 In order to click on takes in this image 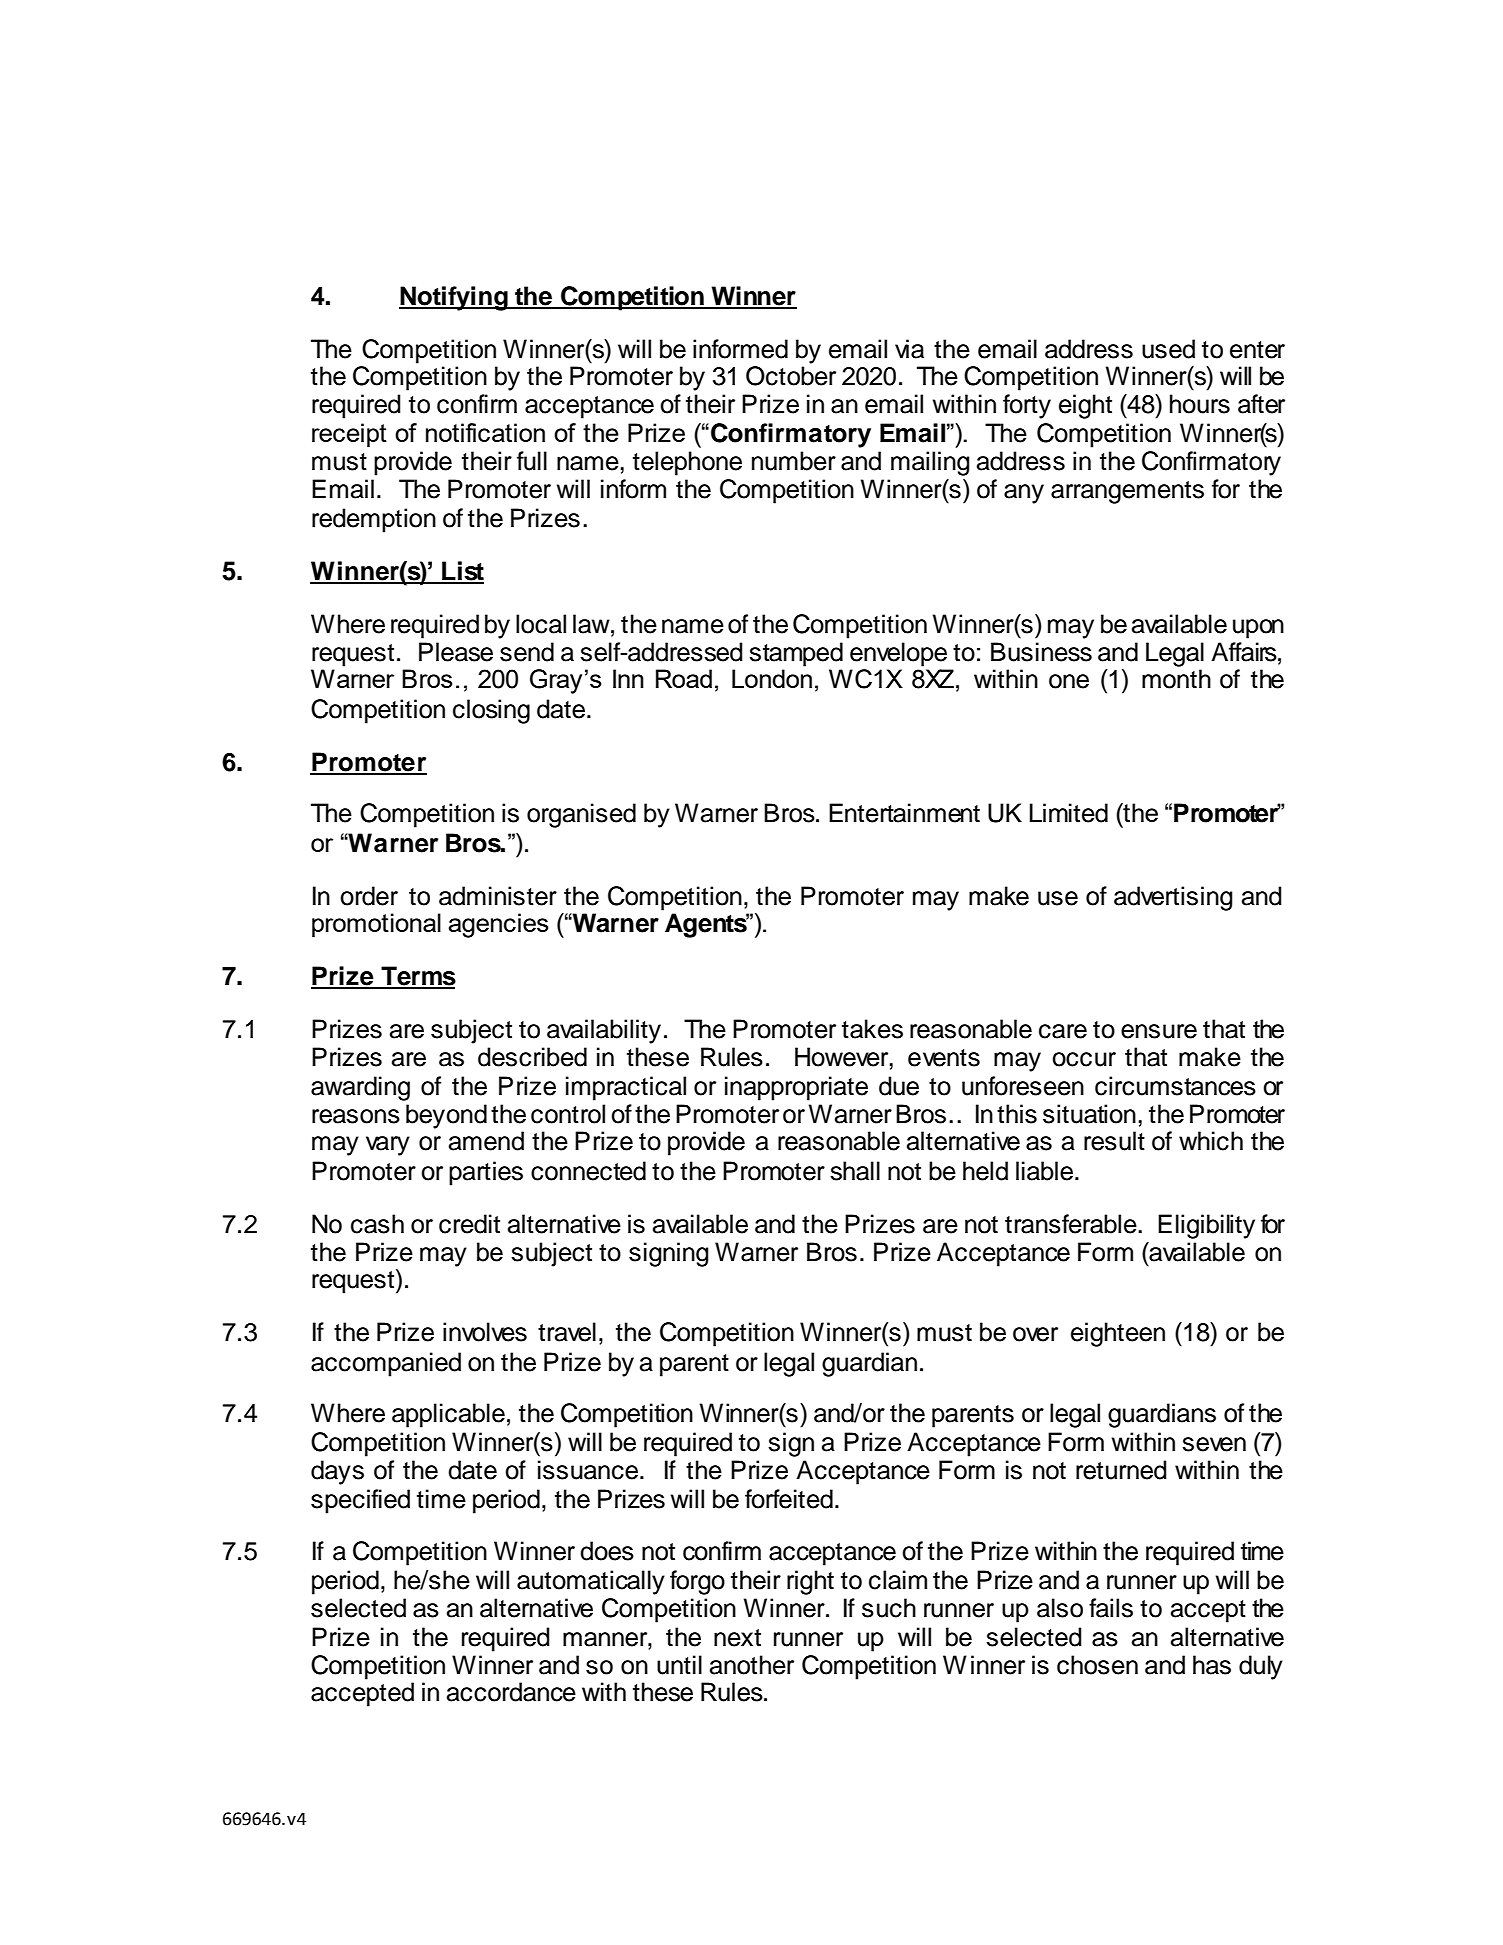, I will do `click(872, 1029)`.
